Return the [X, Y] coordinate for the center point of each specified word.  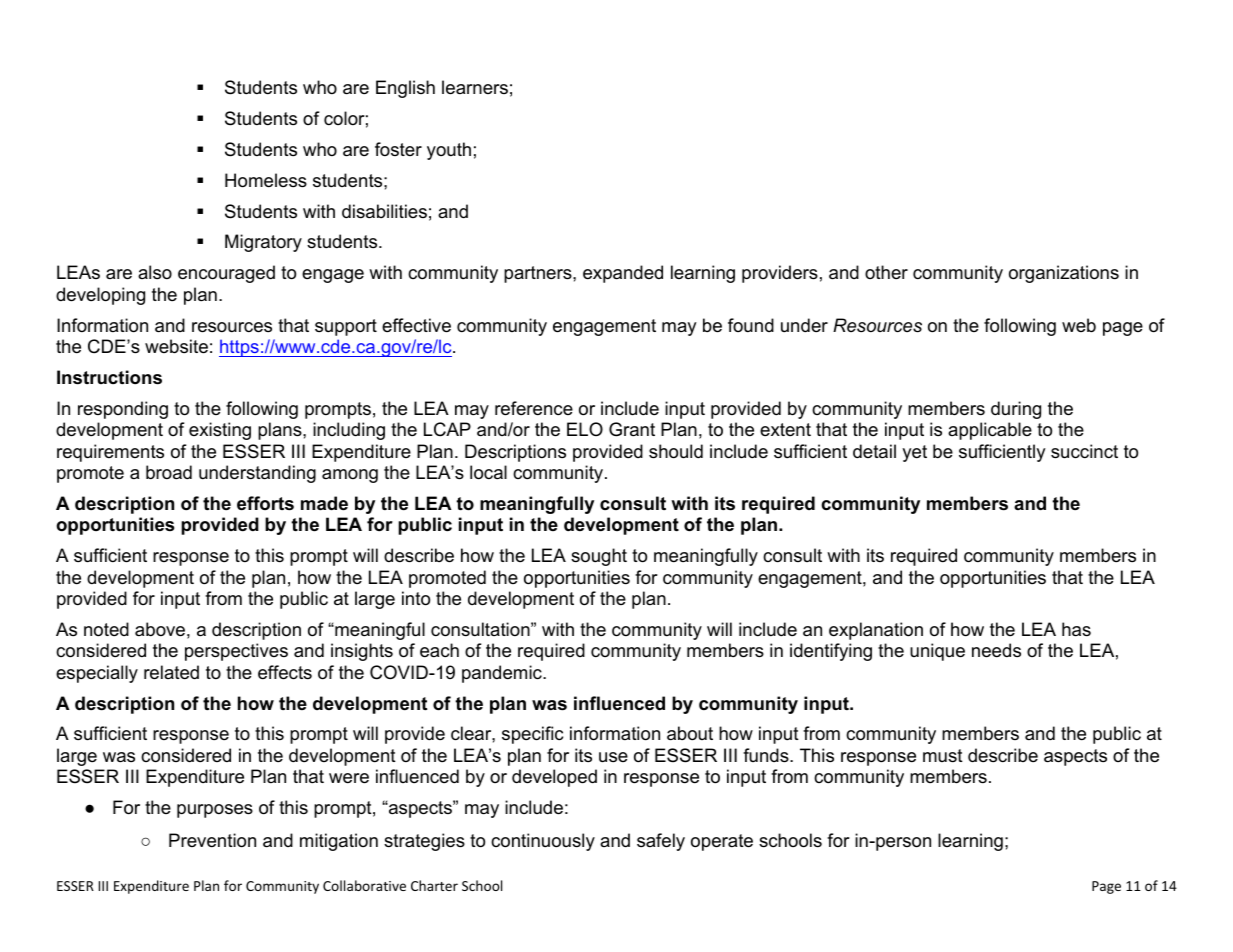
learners [475, 87]
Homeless [266, 180]
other [886, 272]
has [1076, 629]
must [943, 755]
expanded [623, 274]
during [1016, 410]
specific [532, 735]
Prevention [212, 840]
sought [599, 557]
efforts [265, 503]
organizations [1064, 274]
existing [220, 431]
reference [534, 408]
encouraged [226, 274]
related [171, 672]
